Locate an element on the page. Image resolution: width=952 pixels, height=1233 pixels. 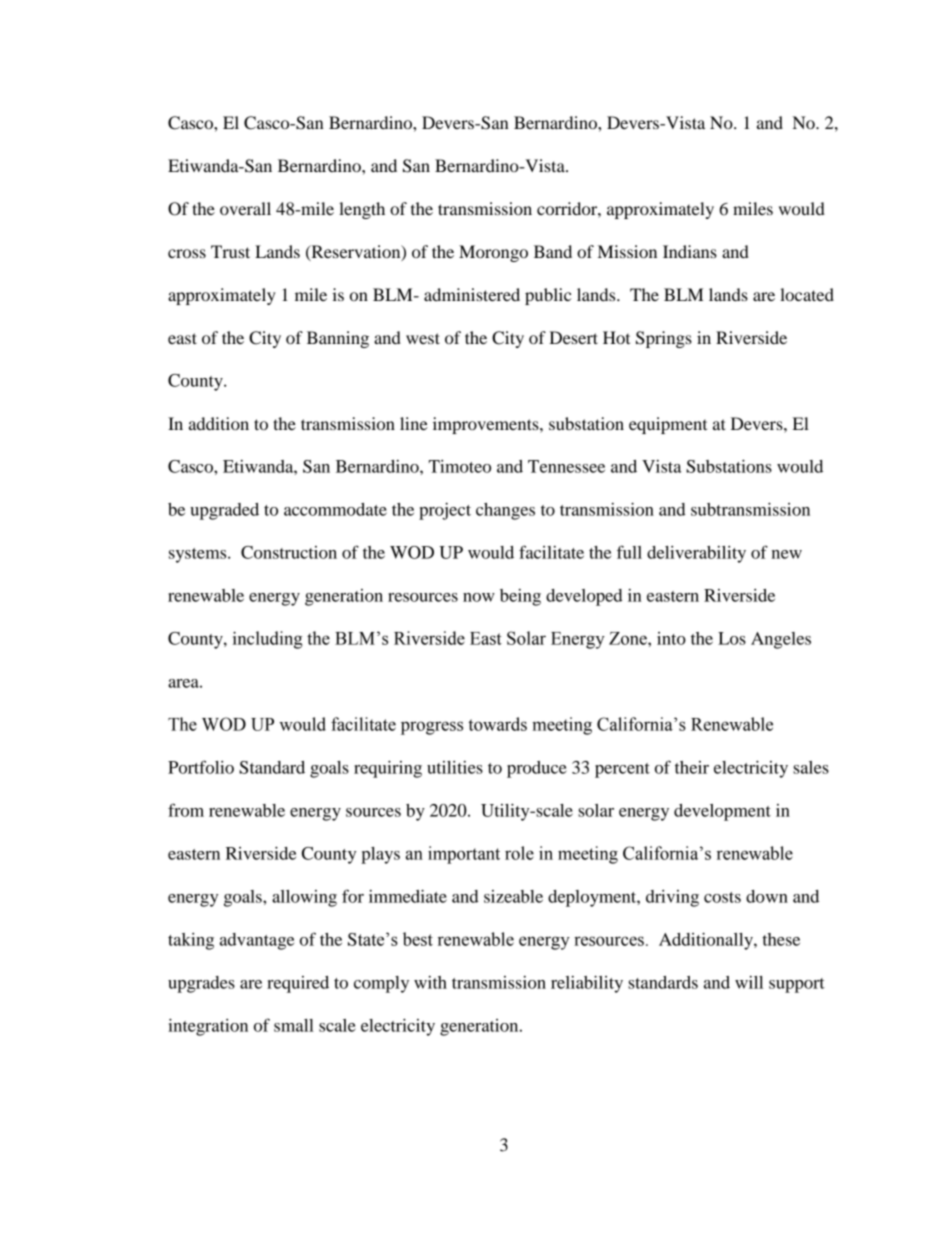
their is located at coordinates (692, 767).
